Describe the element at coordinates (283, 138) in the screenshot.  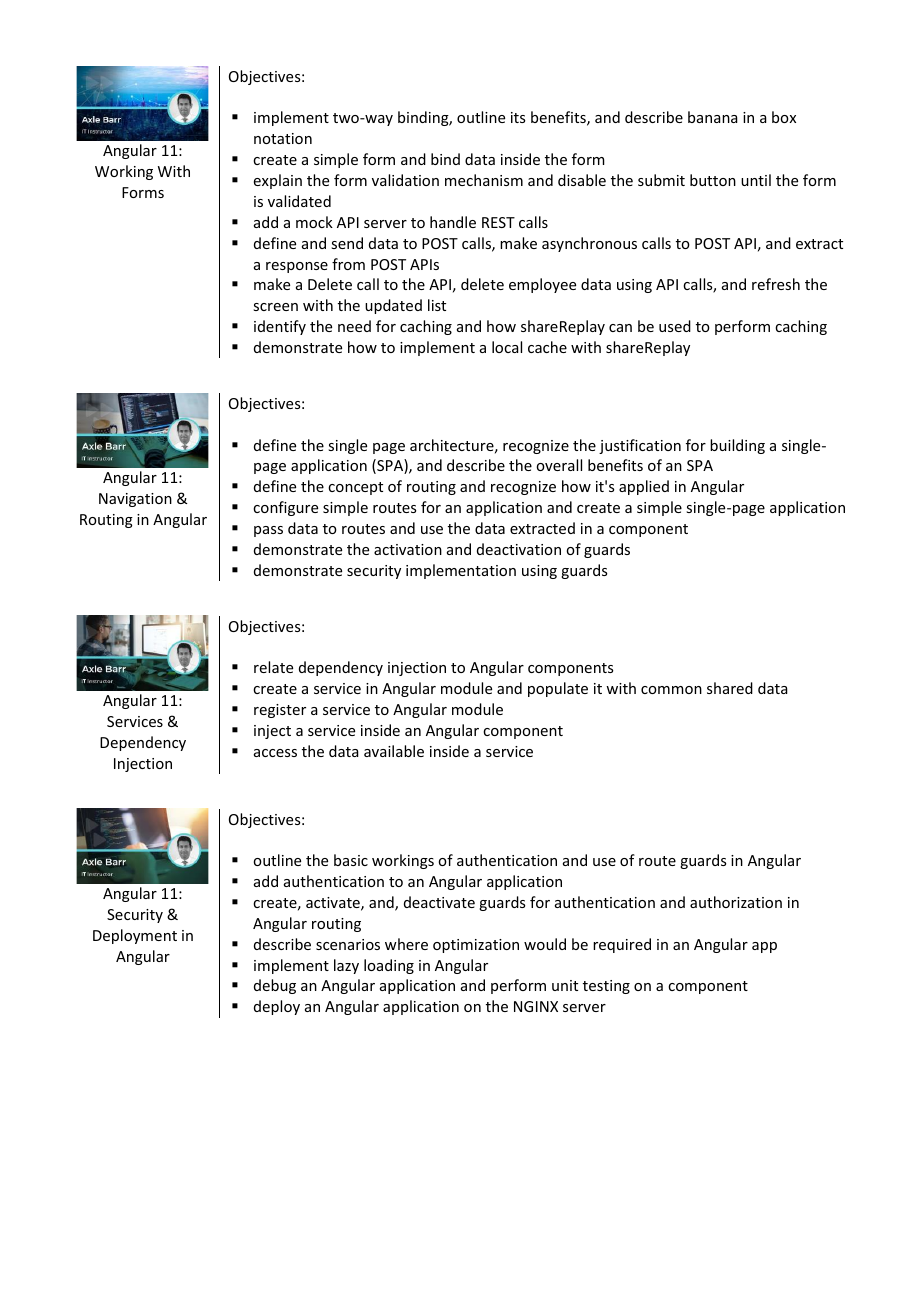
I see `notation` at that location.
